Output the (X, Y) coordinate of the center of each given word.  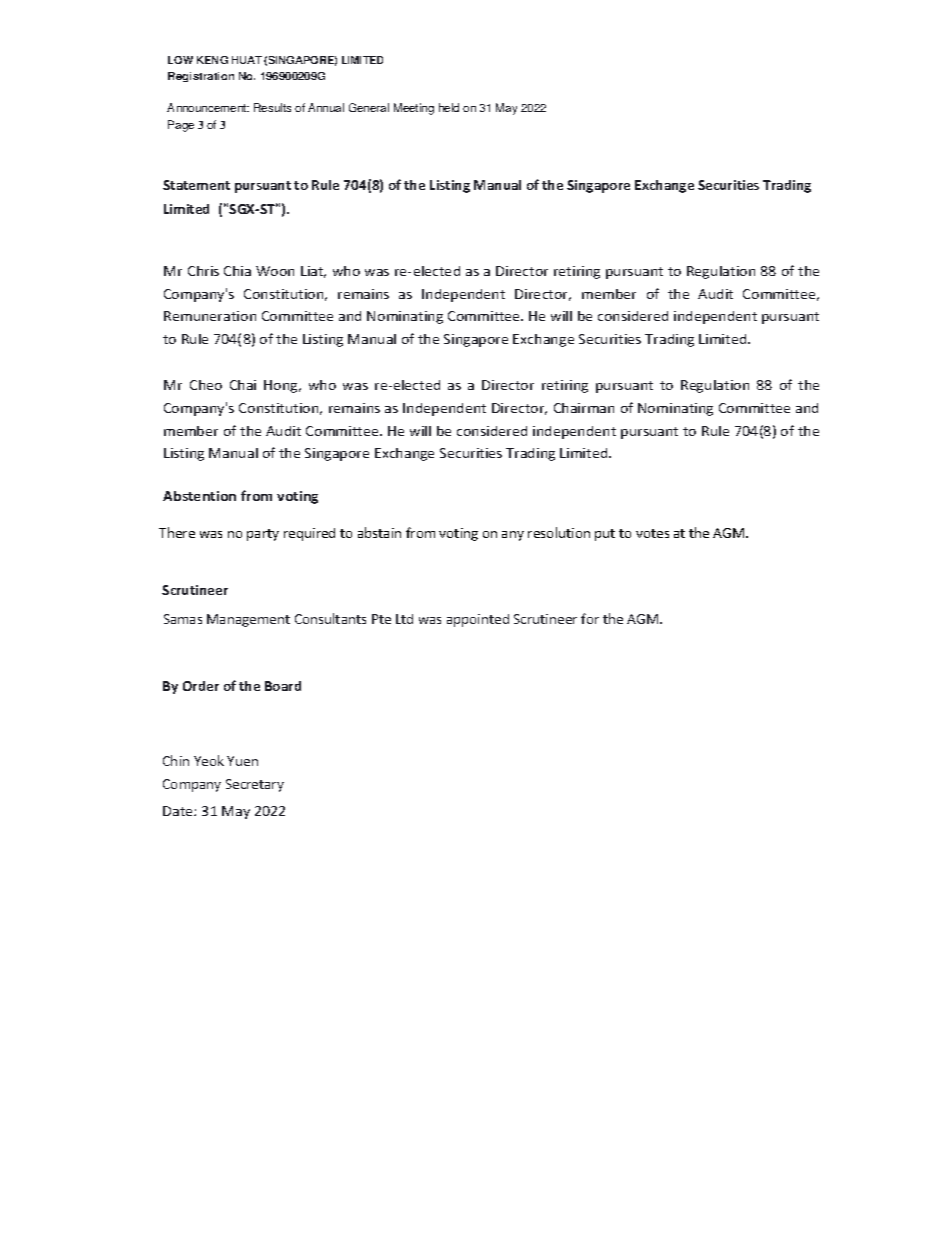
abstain (379, 532)
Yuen (242, 761)
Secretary (255, 785)
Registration (201, 77)
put (605, 535)
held (449, 107)
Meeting (414, 109)
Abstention (199, 496)
